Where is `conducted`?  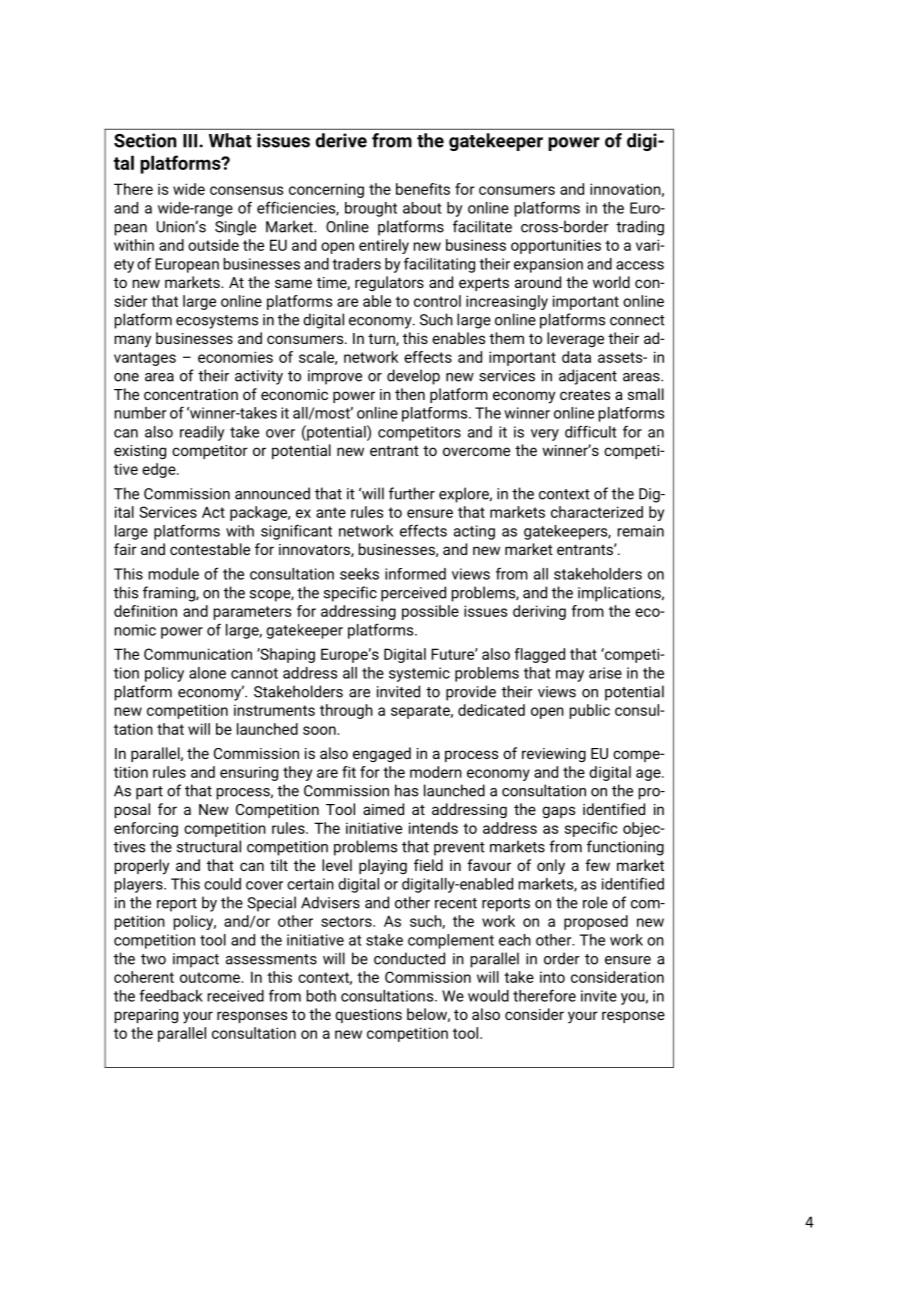
conducted is located at coordinates (409, 958).
